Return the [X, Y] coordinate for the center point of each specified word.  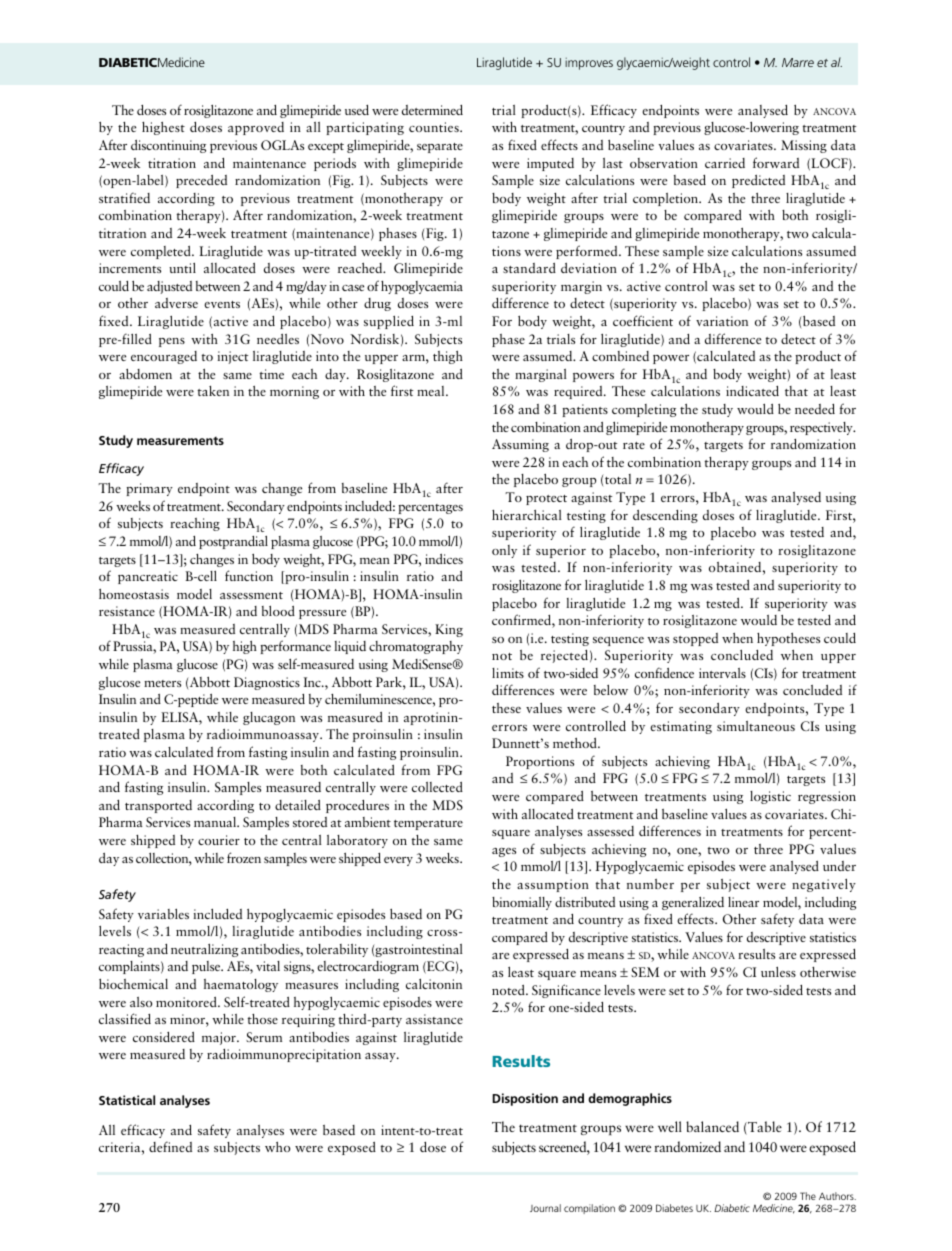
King [449, 630]
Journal [545, 1208]
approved [256, 128]
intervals [722, 673]
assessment [251, 595]
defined [170, 1146]
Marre [798, 62]
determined [432, 110]
